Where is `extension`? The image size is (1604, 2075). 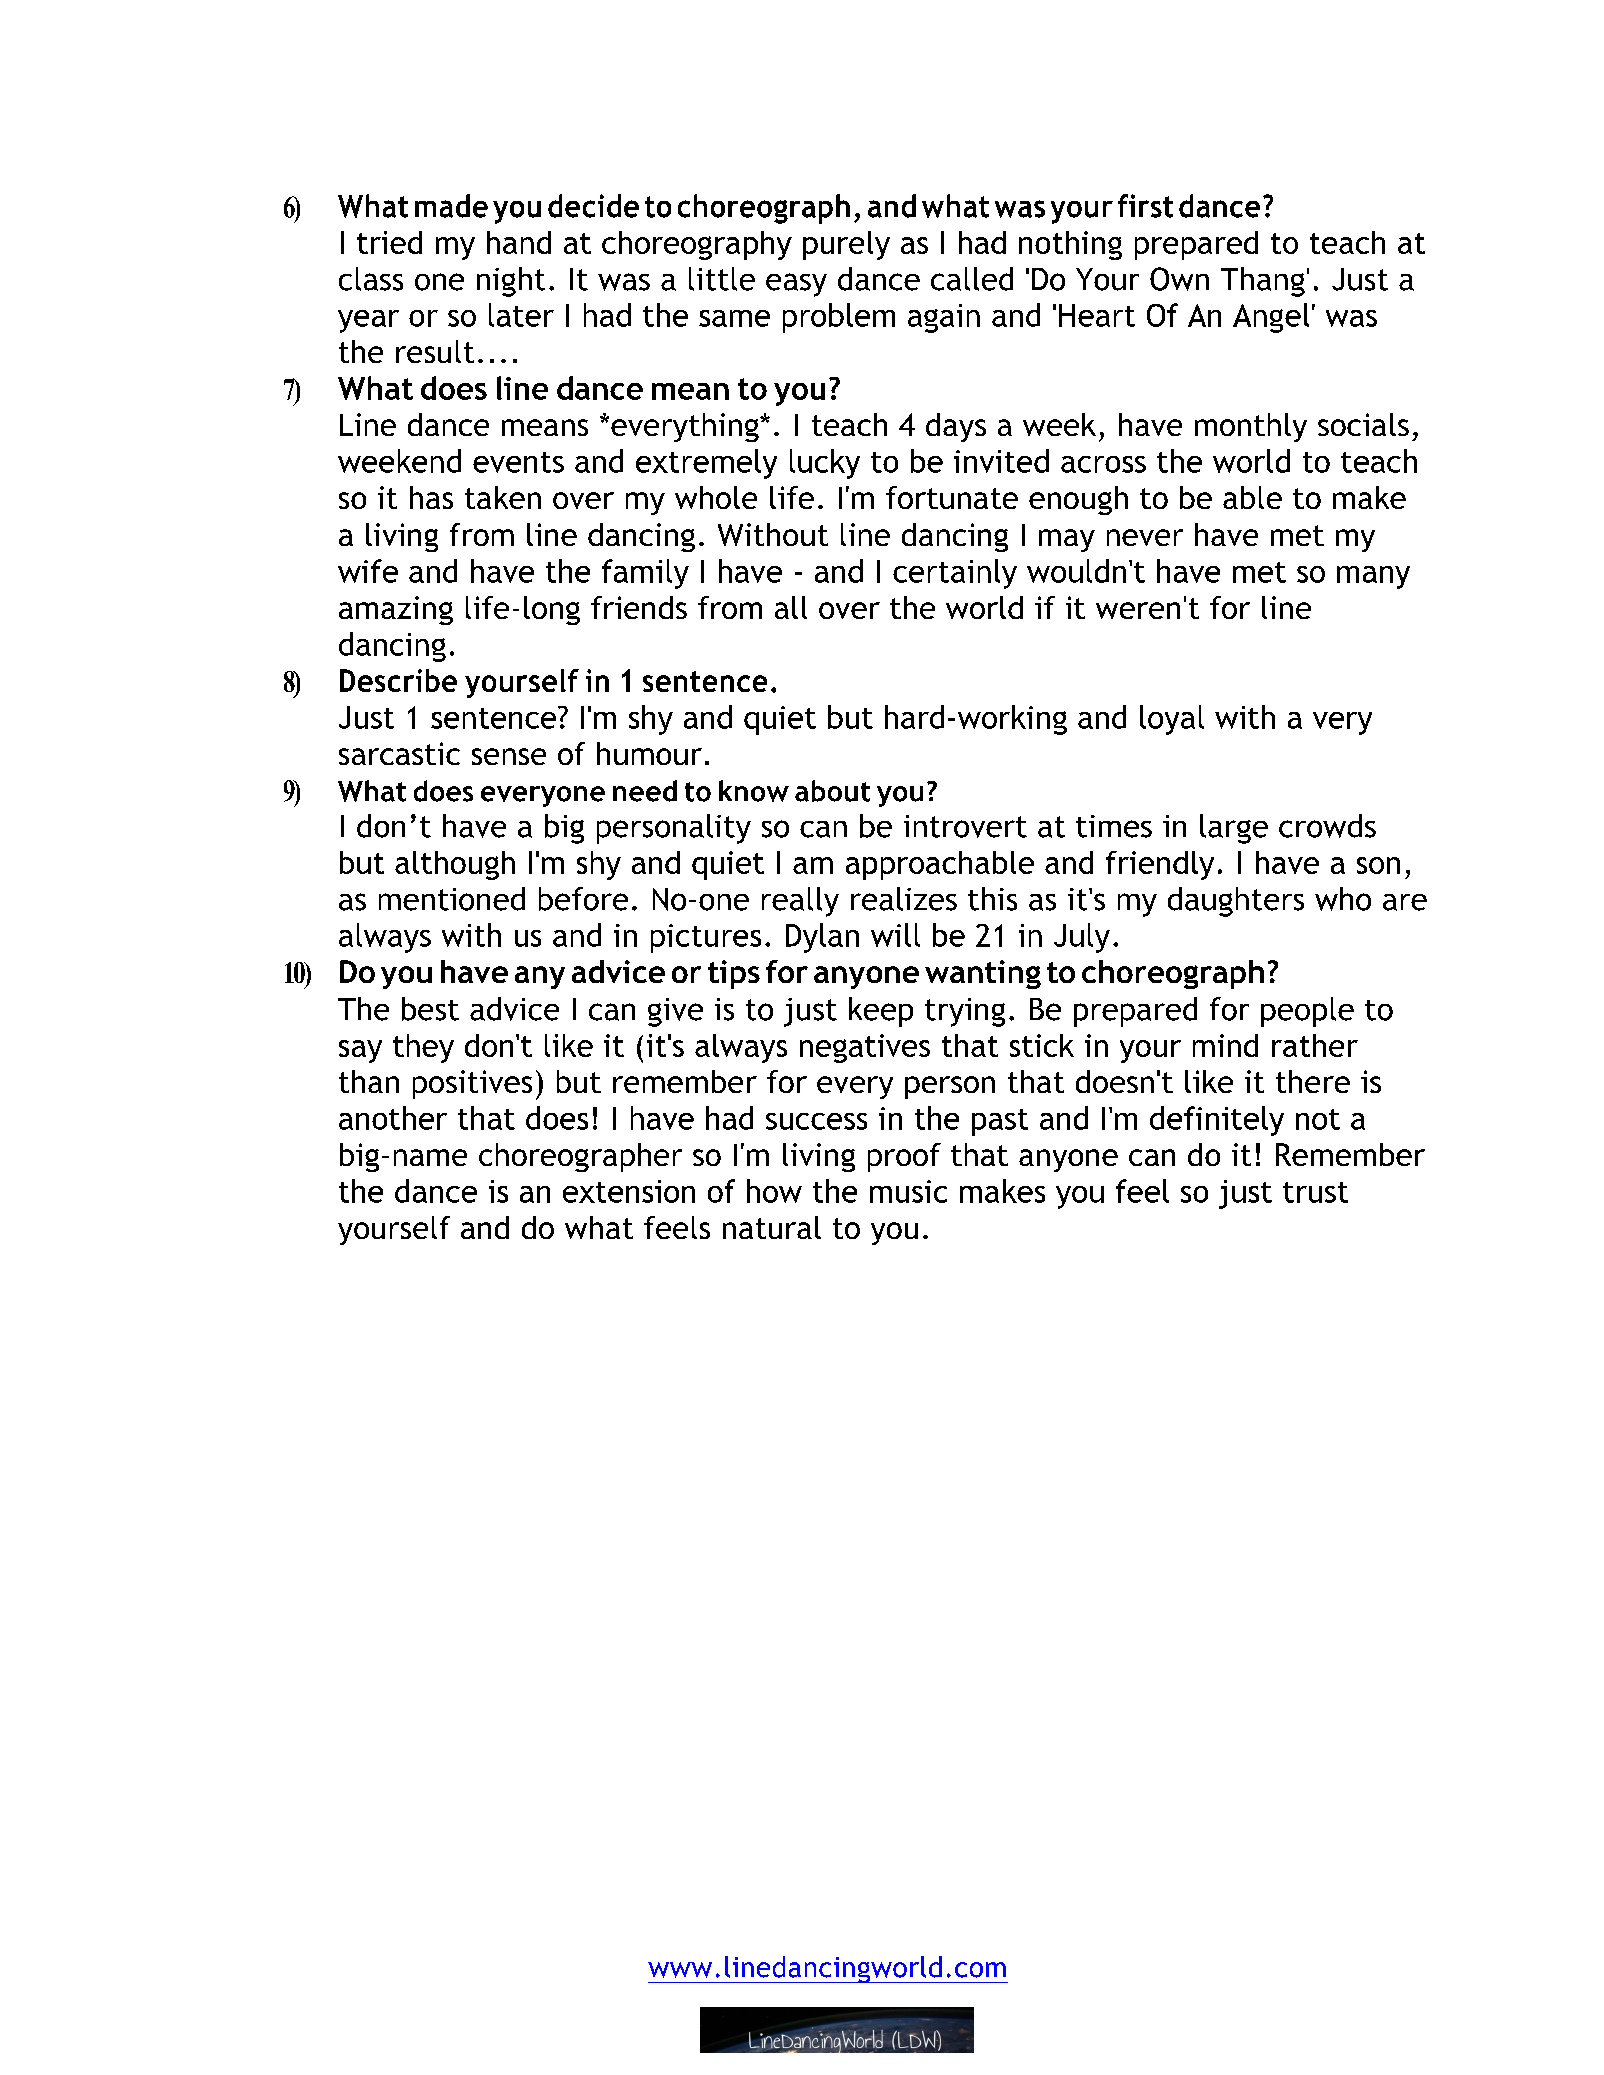 extension is located at coordinates (629, 1191).
